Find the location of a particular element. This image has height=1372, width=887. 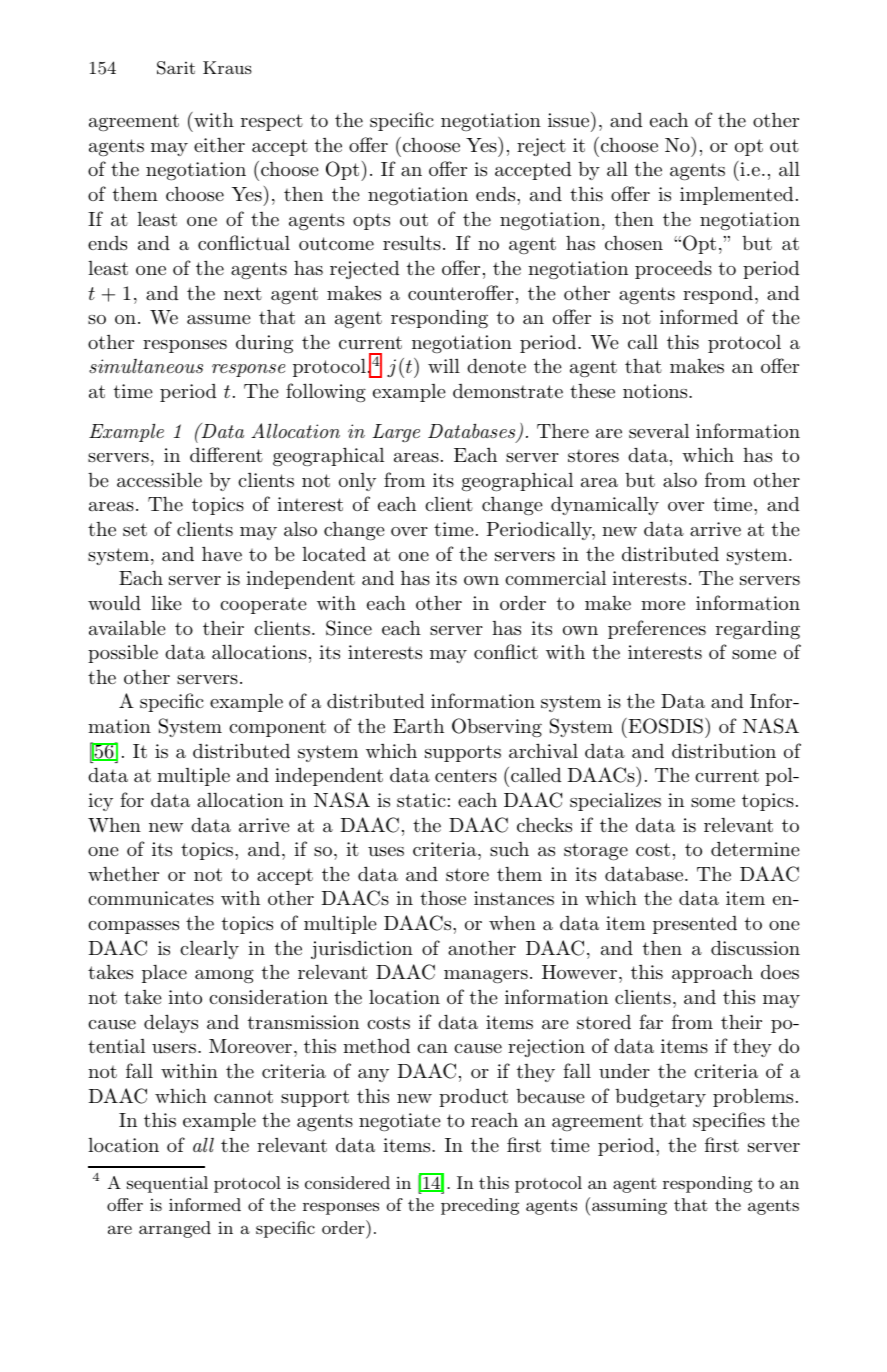

whether is located at coordinates (123, 874).
